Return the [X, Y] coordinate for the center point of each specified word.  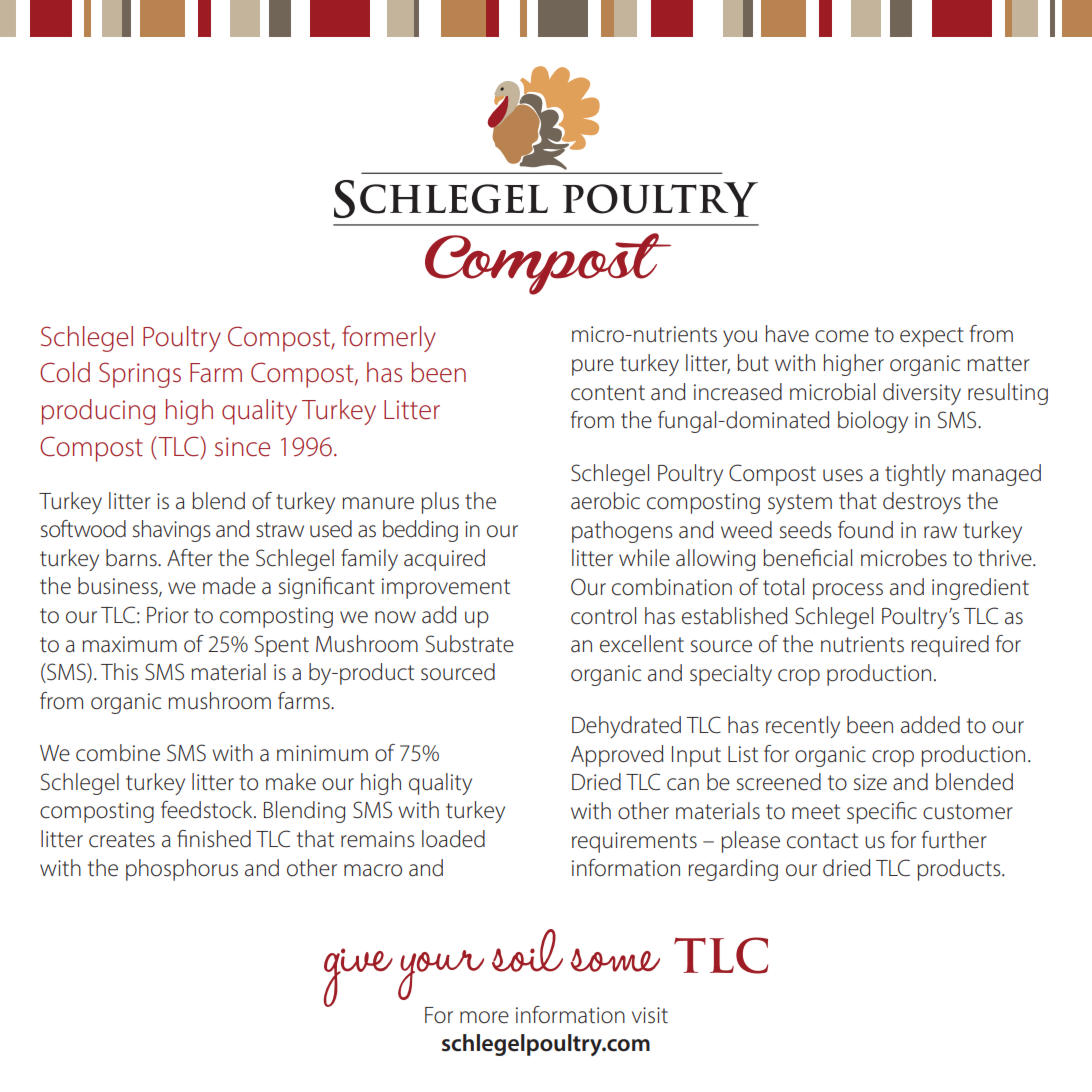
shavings [171, 531]
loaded [453, 839]
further [954, 840]
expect [932, 337]
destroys [922, 503]
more [484, 1017]
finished [214, 839]
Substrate [470, 644]
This [119, 671]
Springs [140, 375]
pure [593, 367]
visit [650, 1015]
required [950, 646]
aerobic [605, 501]
